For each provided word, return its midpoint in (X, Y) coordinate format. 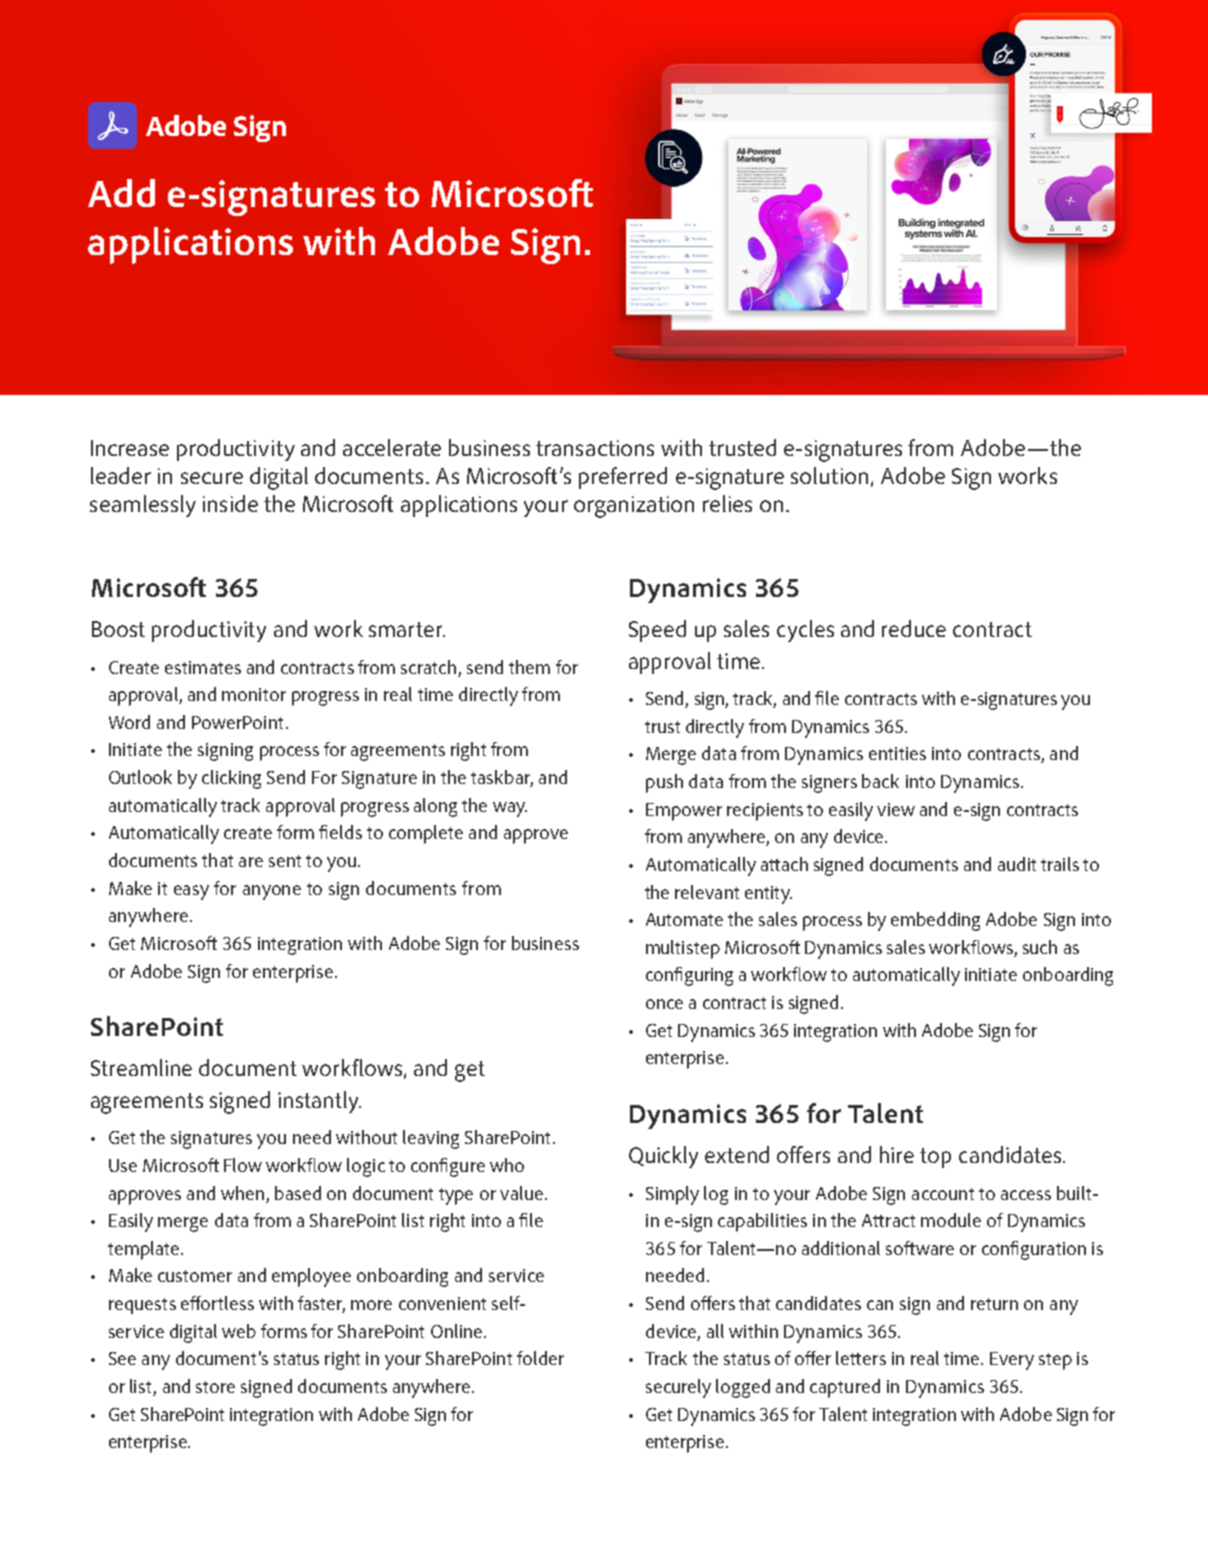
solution (829, 475)
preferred (623, 478)
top (935, 1158)
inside (230, 503)
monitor (254, 694)
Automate (684, 919)
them (529, 667)
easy (191, 892)
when (242, 1193)
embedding (935, 921)
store (215, 1387)
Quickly (663, 1157)
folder (540, 1358)
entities (897, 753)
